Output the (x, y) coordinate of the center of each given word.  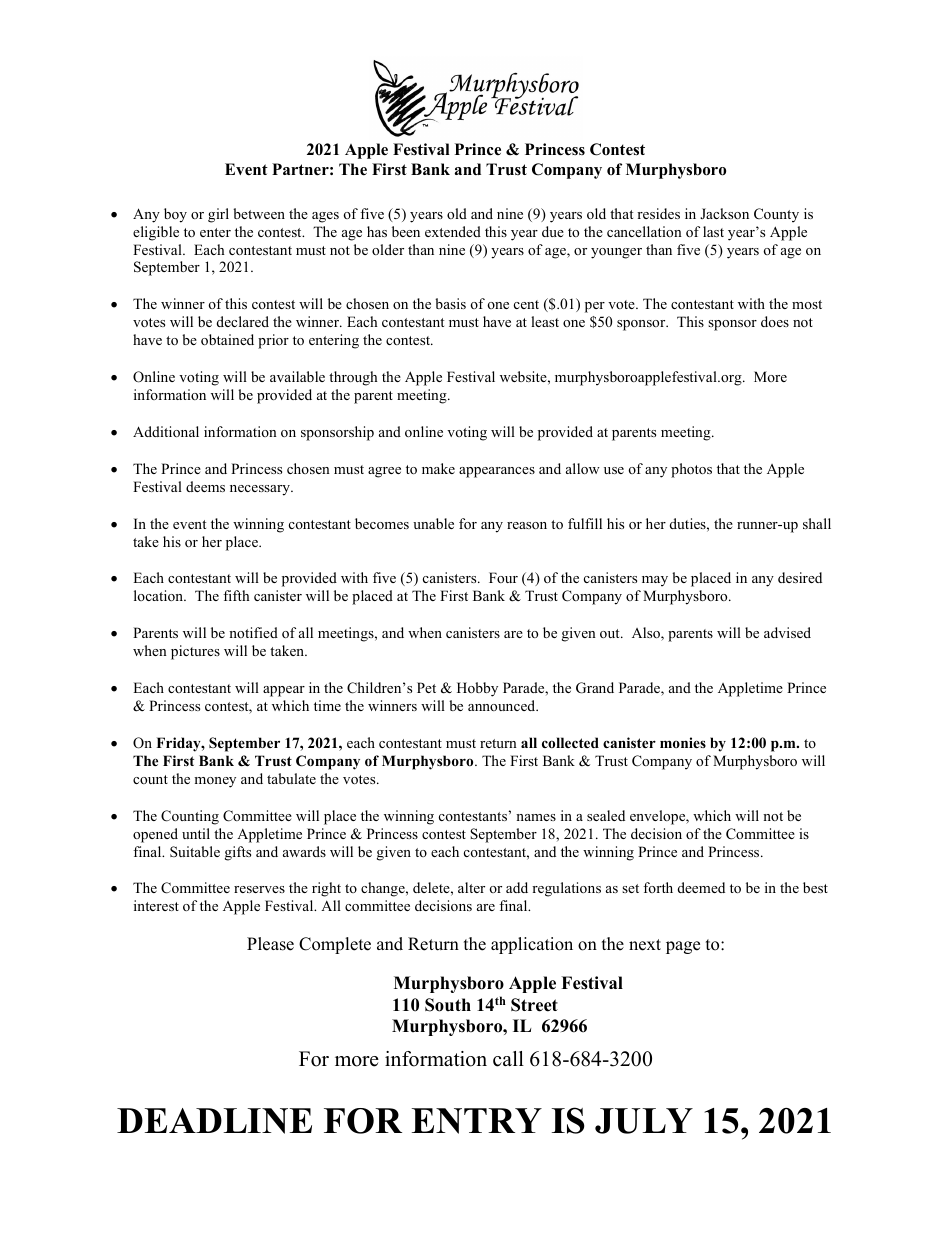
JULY (644, 1121)
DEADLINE (214, 1121)
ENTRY (477, 1121)
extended (453, 231)
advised (787, 632)
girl (218, 215)
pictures (195, 652)
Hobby (477, 689)
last (713, 231)
